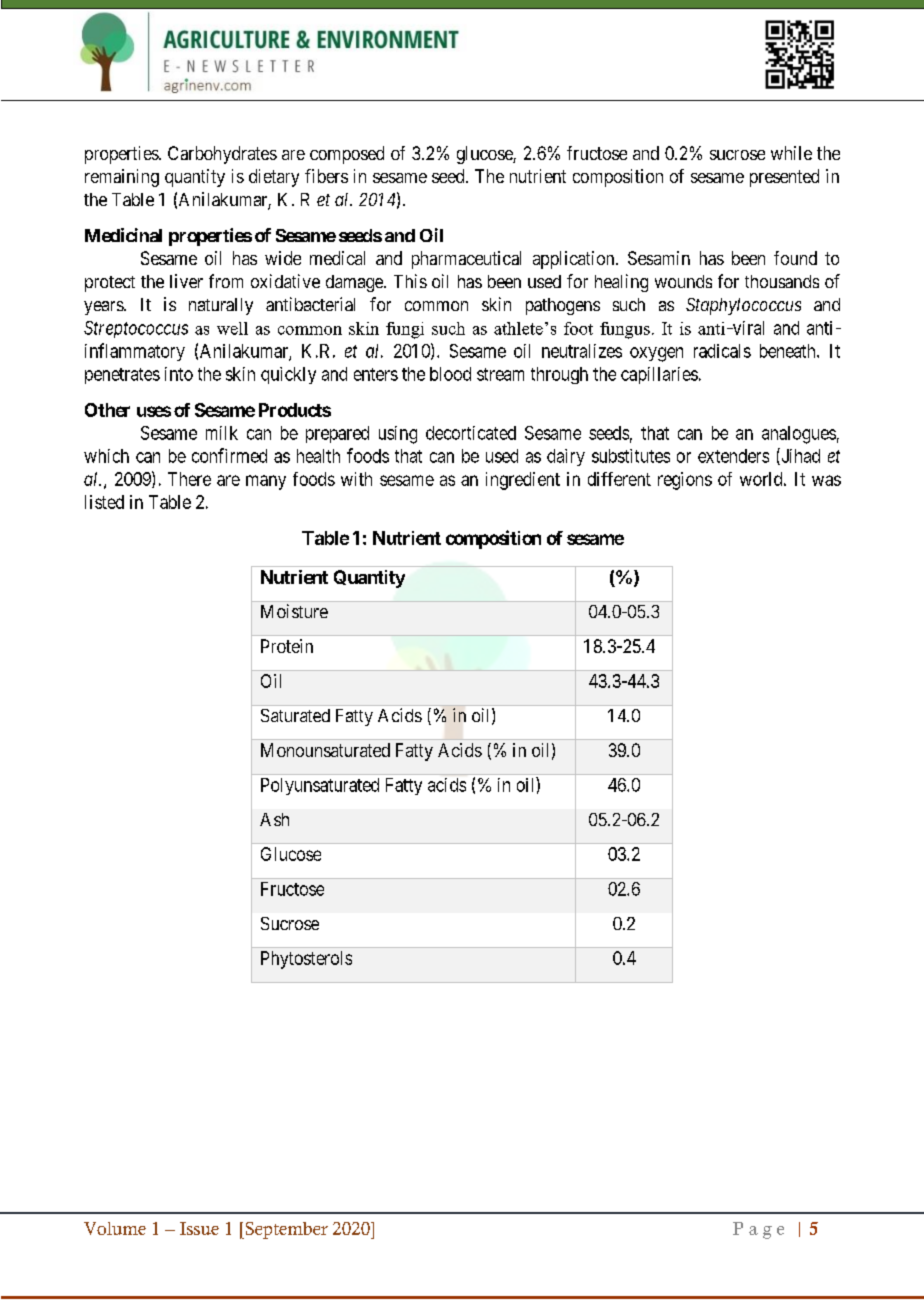  What do you see at coordinates (733, 456) in the image?
I see `extenders` at bounding box center [733, 456].
